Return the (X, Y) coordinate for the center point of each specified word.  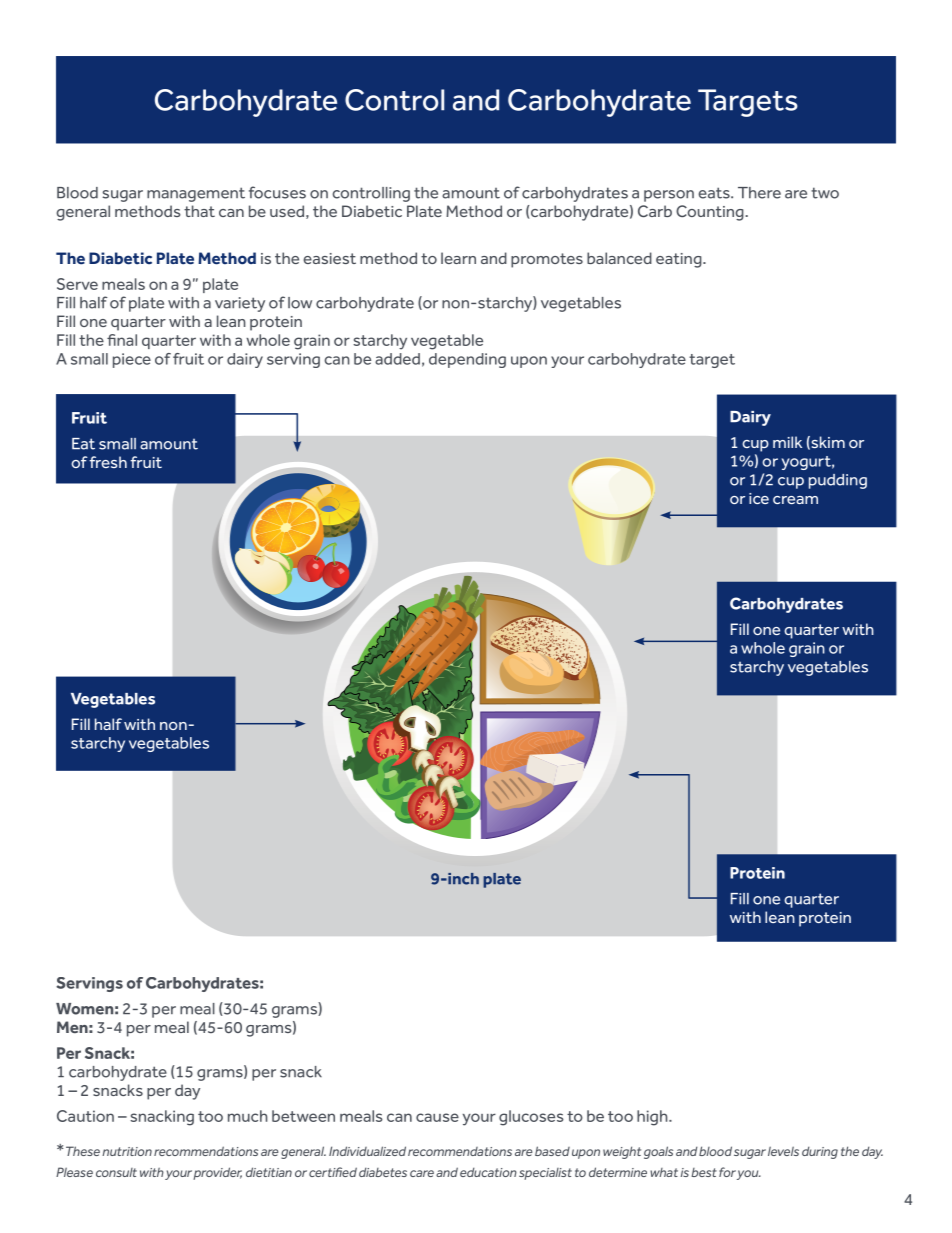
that (199, 211)
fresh (108, 462)
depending (467, 360)
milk (787, 442)
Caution (85, 1116)
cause (437, 1117)
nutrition (127, 1151)
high (653, 1118)
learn (458, 258)
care (422, 1173)
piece (132, 360)
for (727, 1172)
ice (759, 498)
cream (795, 500)
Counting (711, 213)
